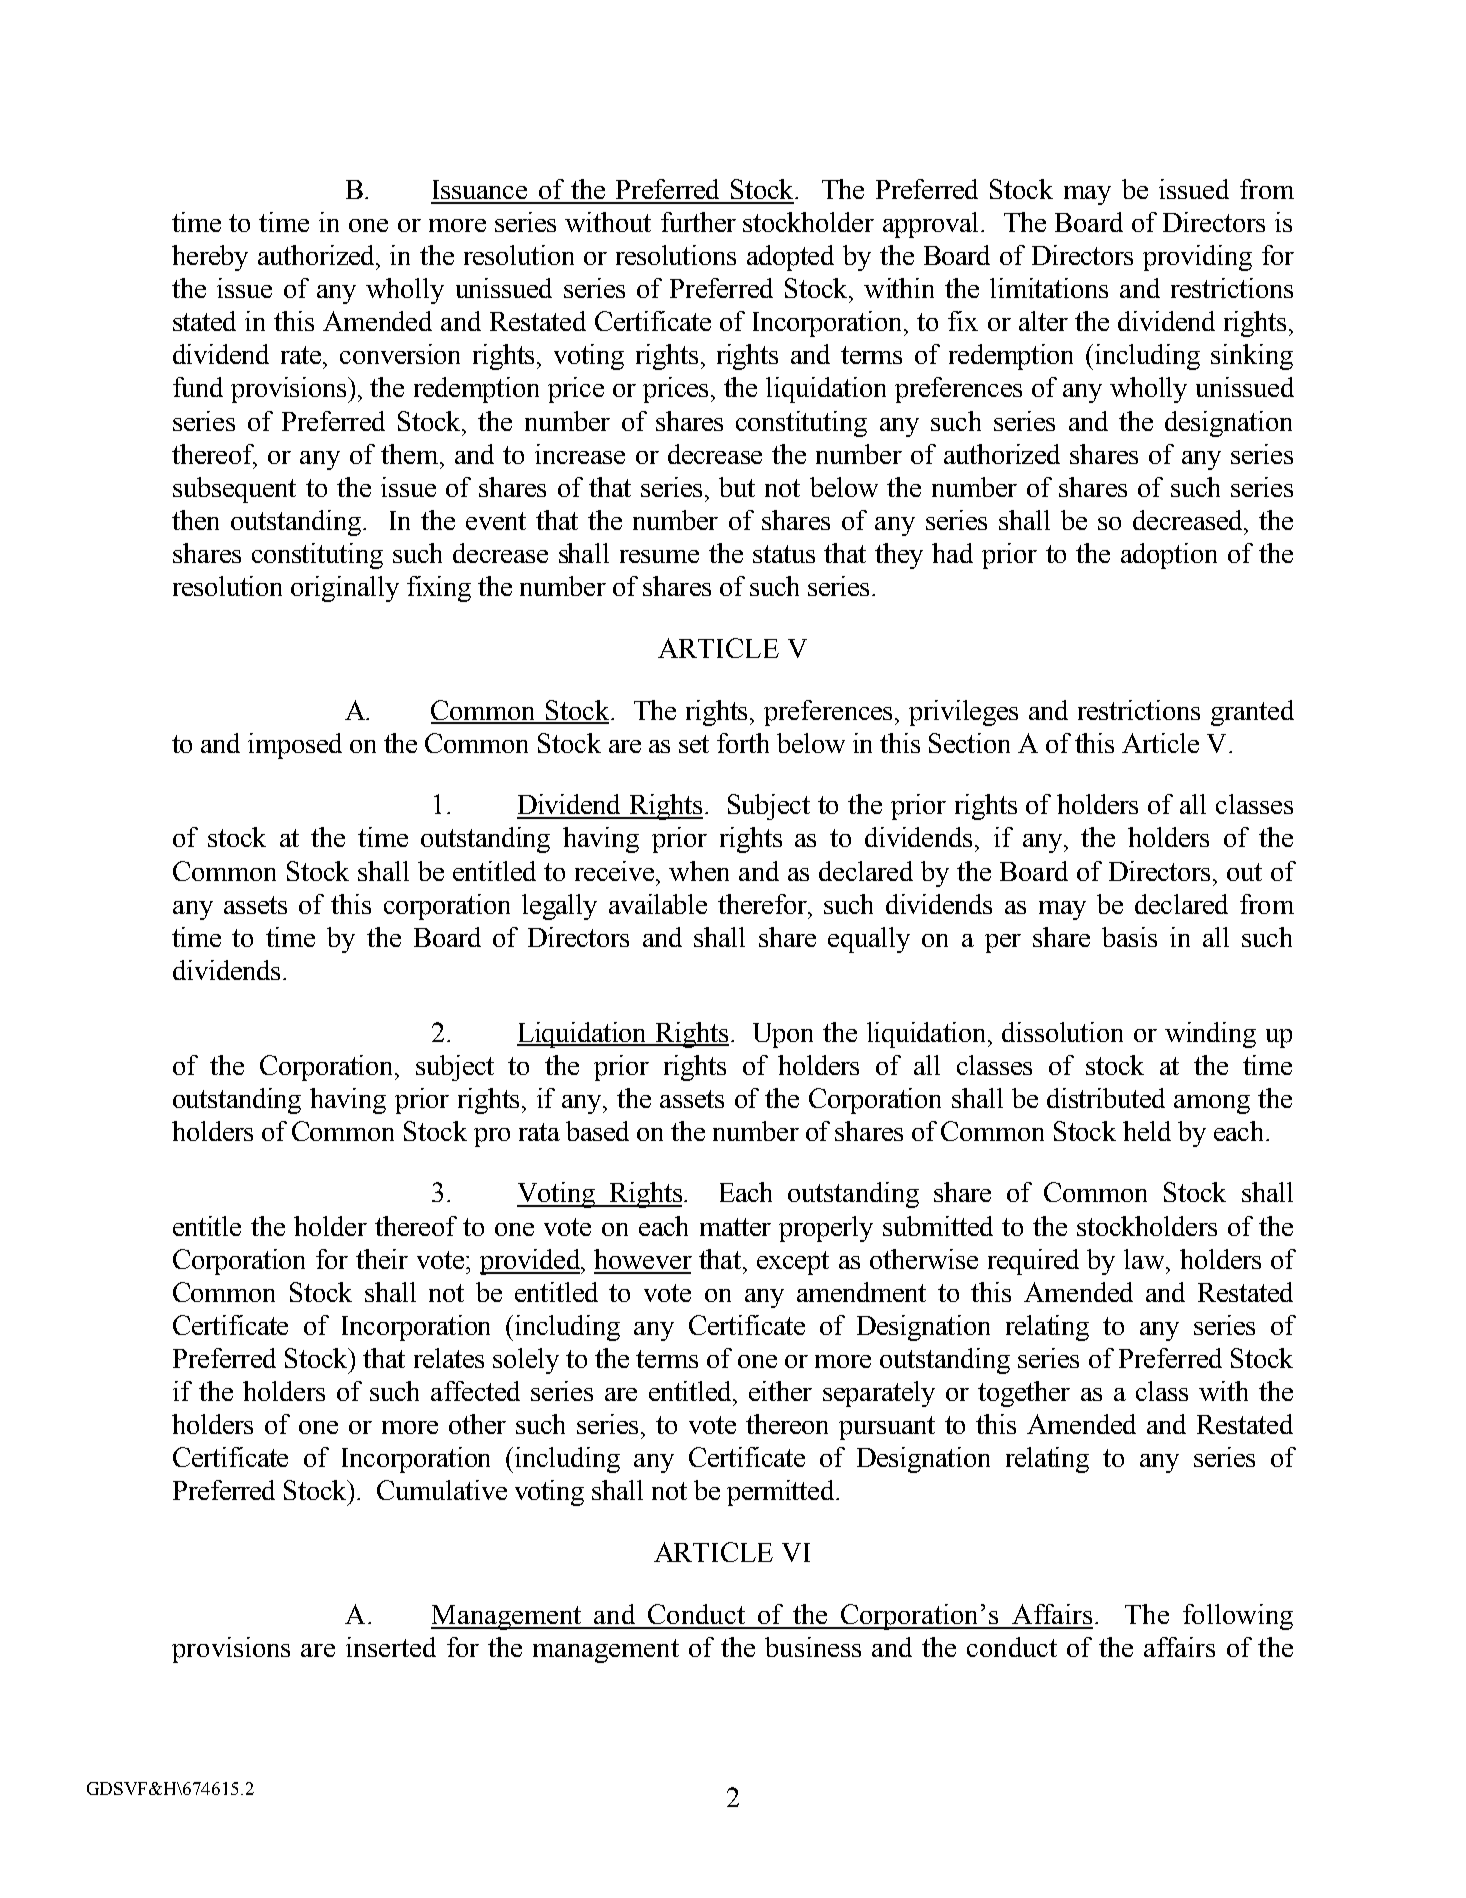 The height and width of the screenshot is (1898, 1466). I want to click on inserted, so click(391, 1647).
